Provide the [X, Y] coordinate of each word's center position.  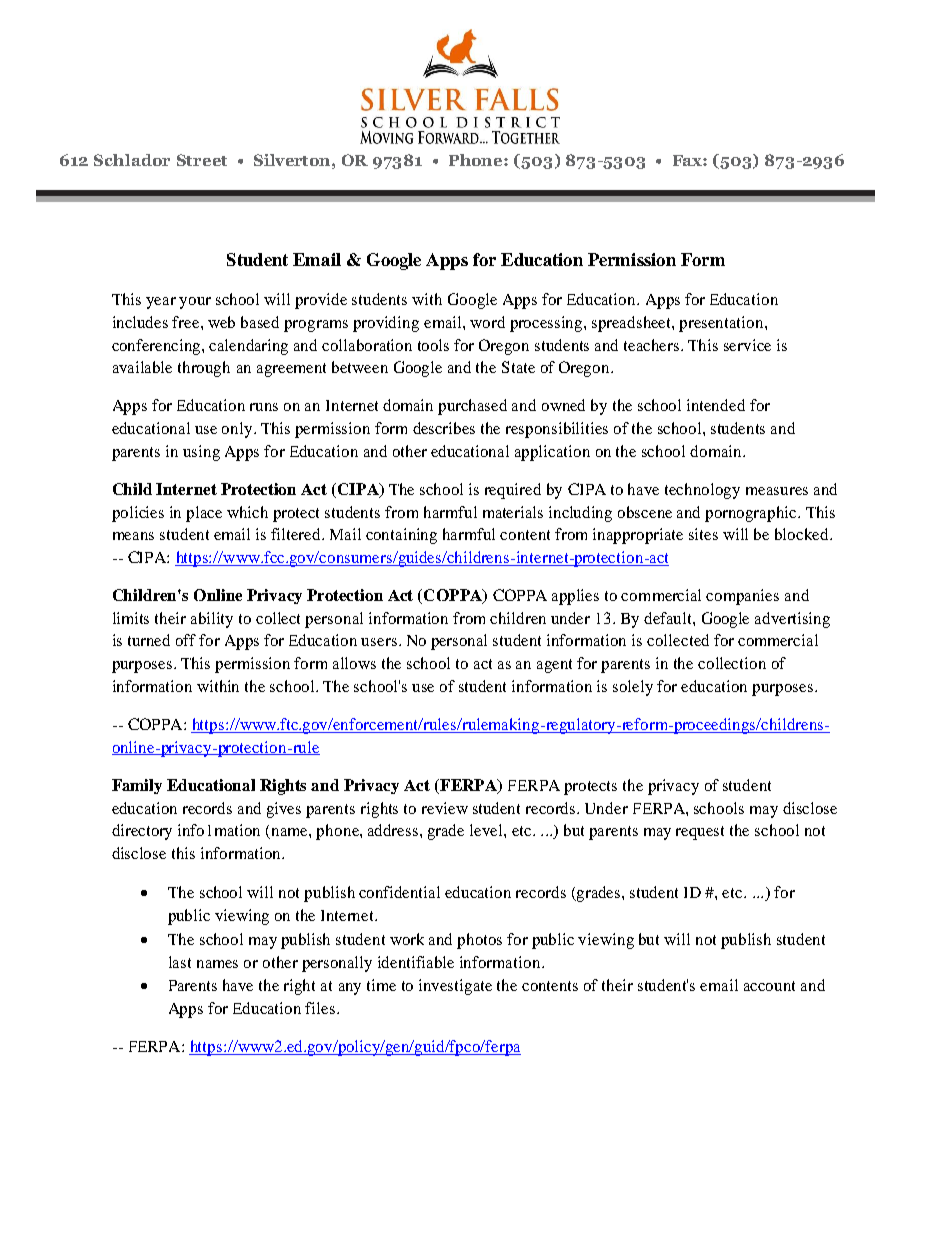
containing [401, 536]
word [487, 322]
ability [212, 620]
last [180, 962]
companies [742, 597]
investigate [455, 987]
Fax [688, 160]
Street [202, 160]
